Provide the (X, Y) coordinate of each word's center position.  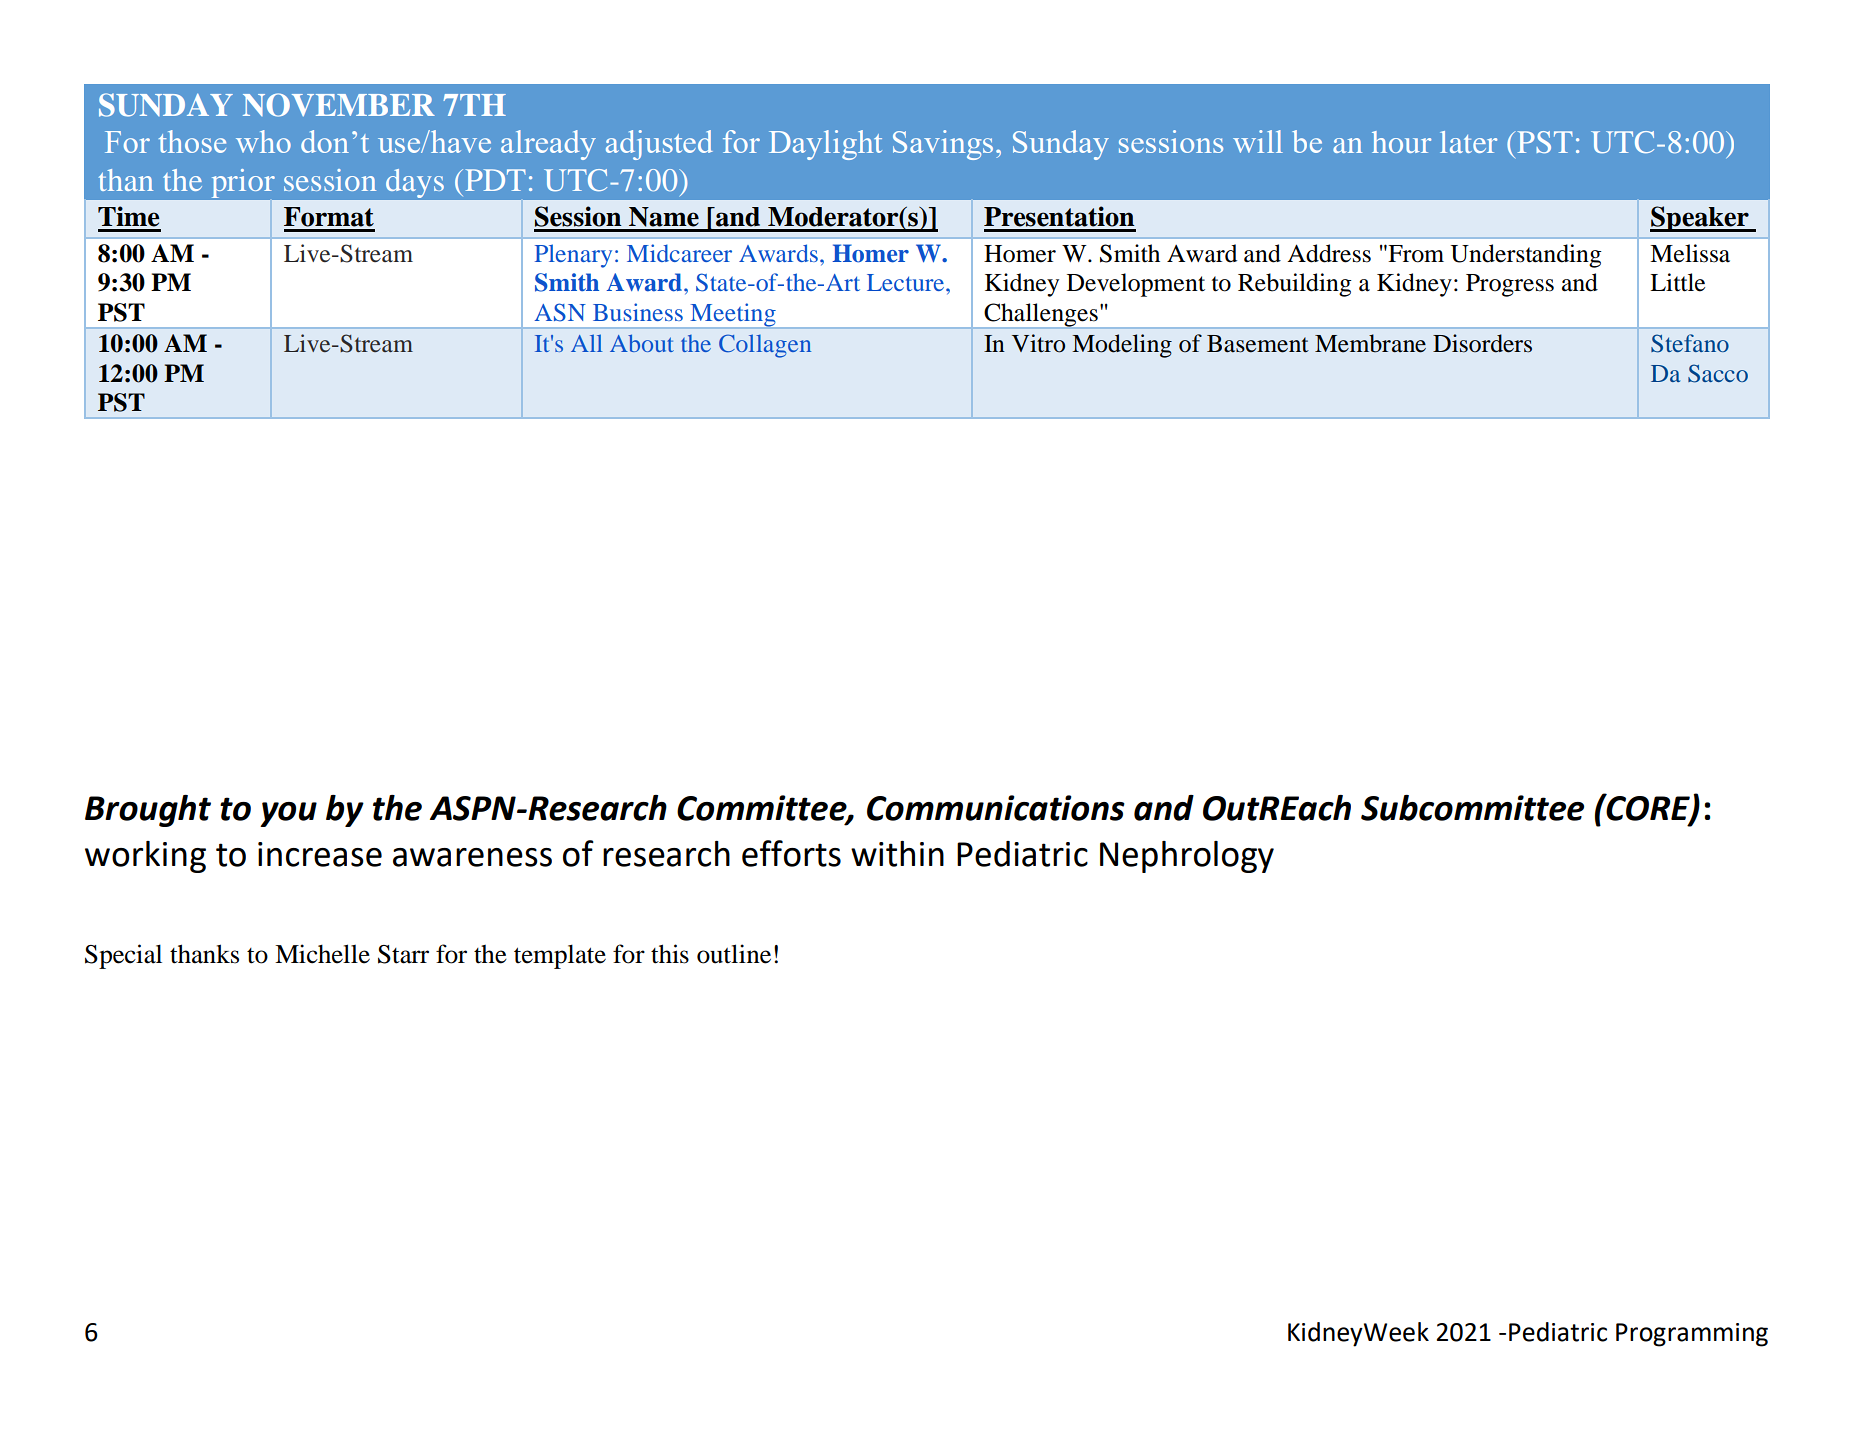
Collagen (765, 346)
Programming (1692, 1335)
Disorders (1482, 343)
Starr (403, 954)
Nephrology (1187, 857)
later (1468, 142)
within (897, 854)
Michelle (322, 954)
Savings (943, 145)
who (263, 141)
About (642, 343)
